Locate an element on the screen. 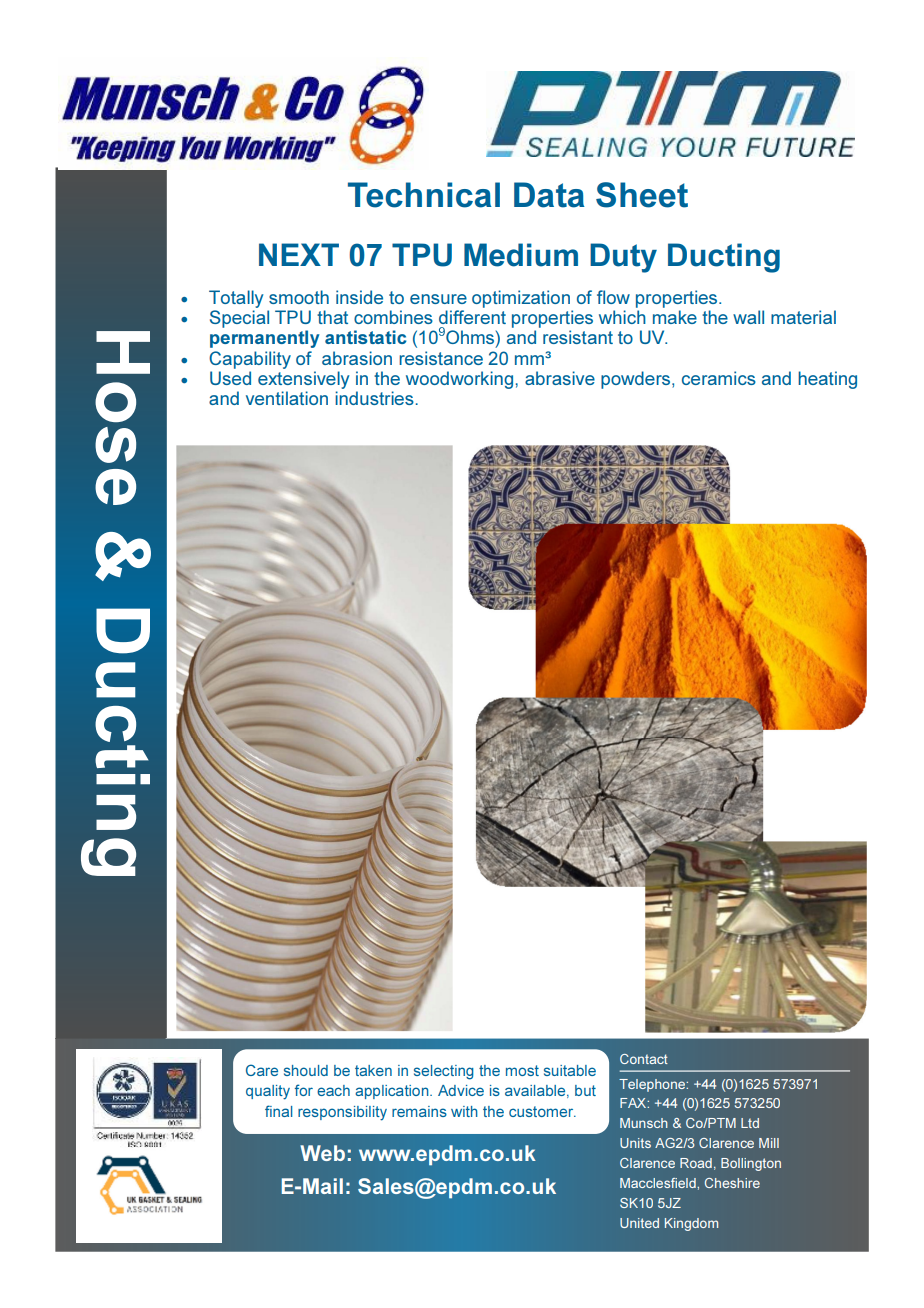 The height and width of the screenshot is (1308, 924). Telephone is located at coordinates (653, 1085).
